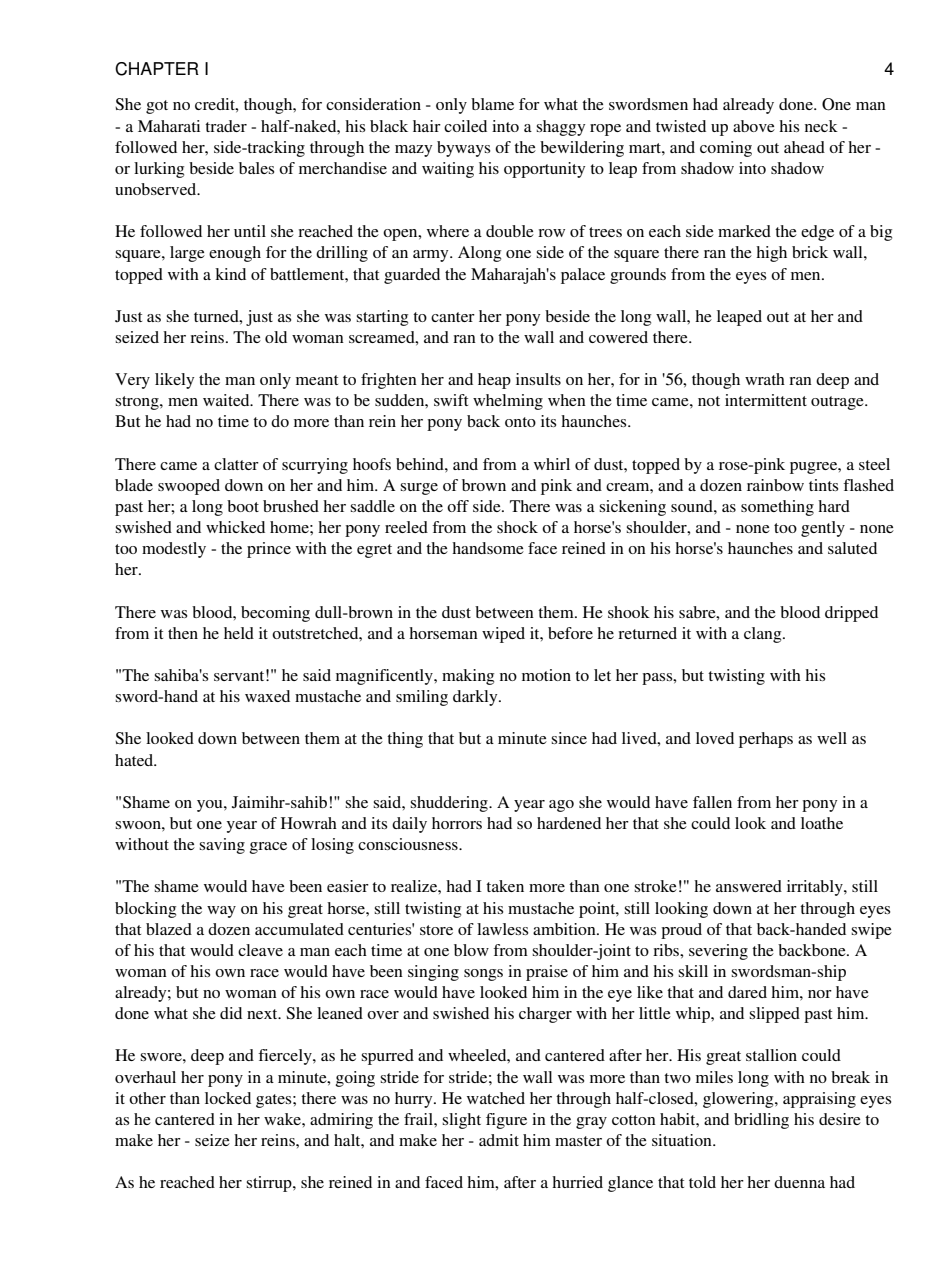  Describe the element at coordinates (222, 846) in the document. I see `saving` at that location.
